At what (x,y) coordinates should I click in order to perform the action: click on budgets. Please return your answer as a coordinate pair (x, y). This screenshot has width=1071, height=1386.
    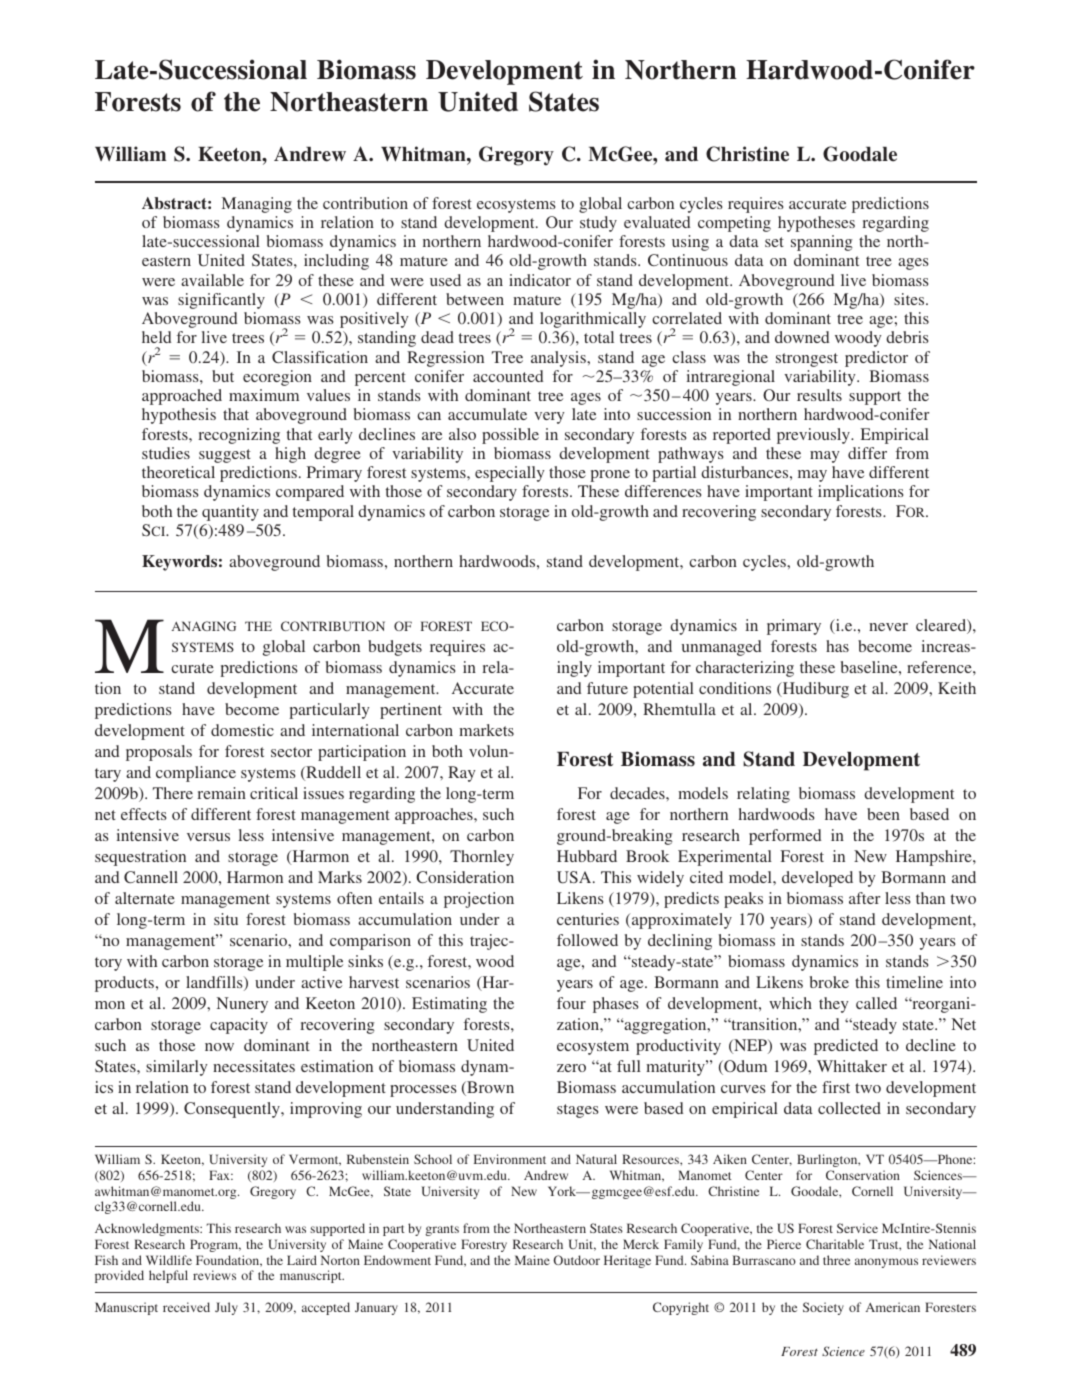
    Looking at the image, I should click on (395, 648).
